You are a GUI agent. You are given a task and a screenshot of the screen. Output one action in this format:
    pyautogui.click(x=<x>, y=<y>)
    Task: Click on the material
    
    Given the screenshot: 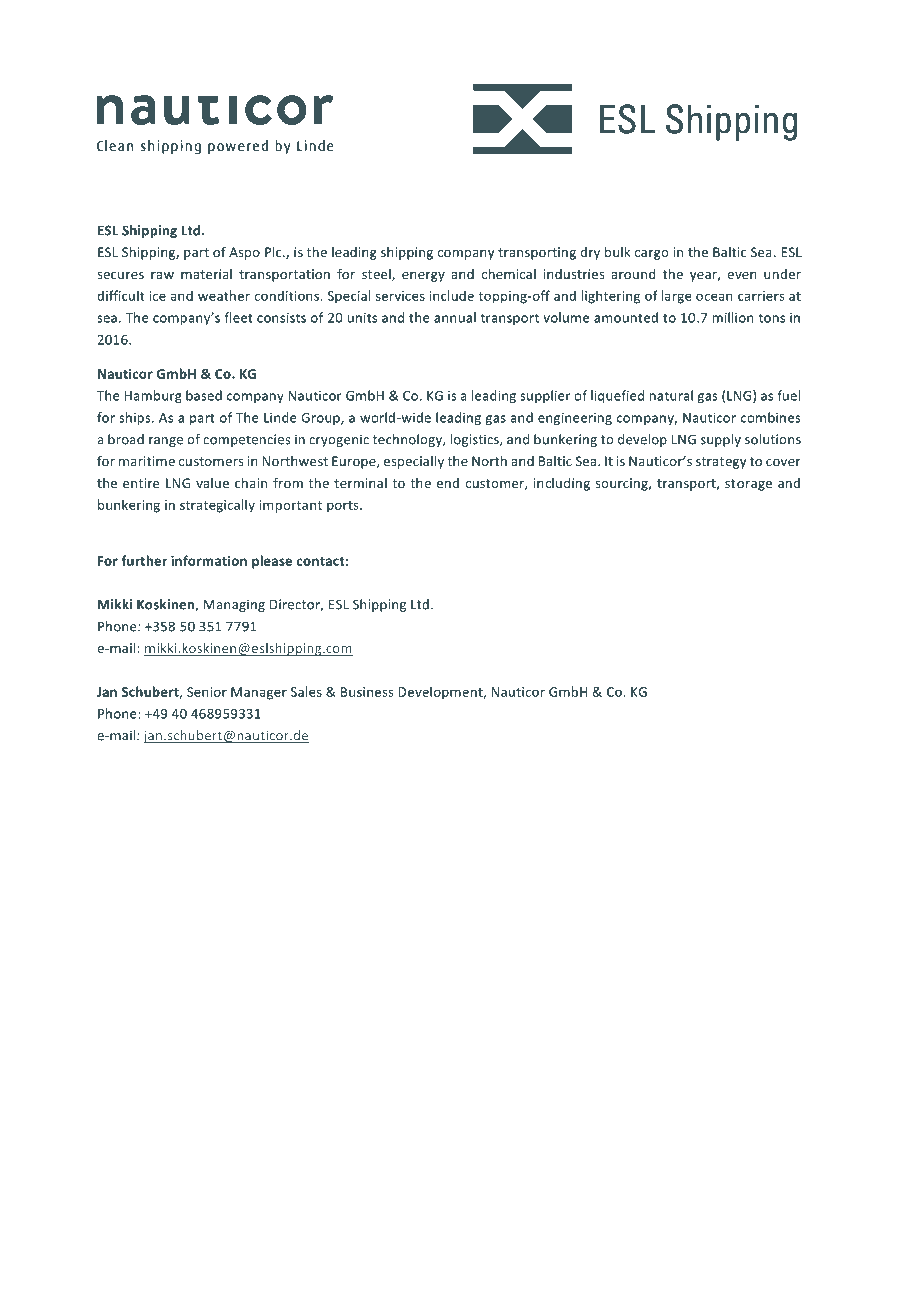 What is the action you would take?
    pyautogui.click(x=206, y=274)
